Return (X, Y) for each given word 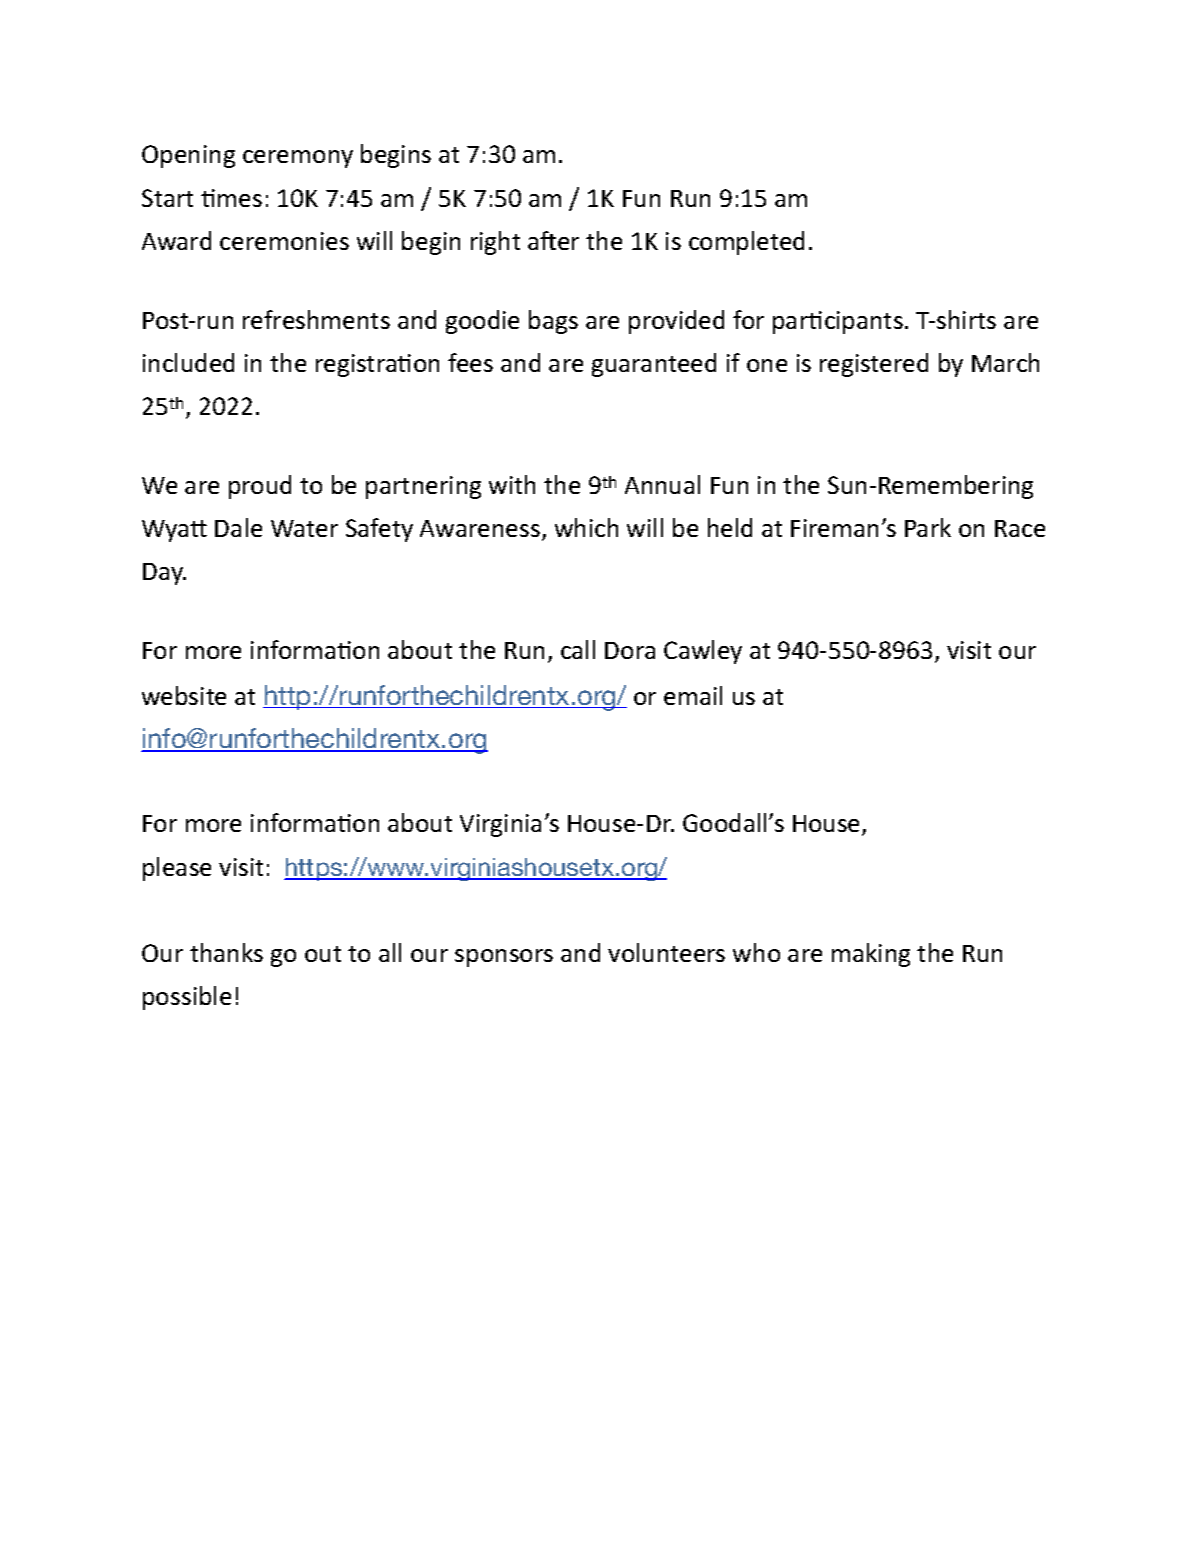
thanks (226, 952)
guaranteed (654, 365)
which (586, 527)
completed (746, 243)
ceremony (298, 159)
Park (928, 527)
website (184, 695)
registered (874, 365)
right (495, 243)
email (693, 695)
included (188, 362)
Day (164, 574)
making (871, 955)
